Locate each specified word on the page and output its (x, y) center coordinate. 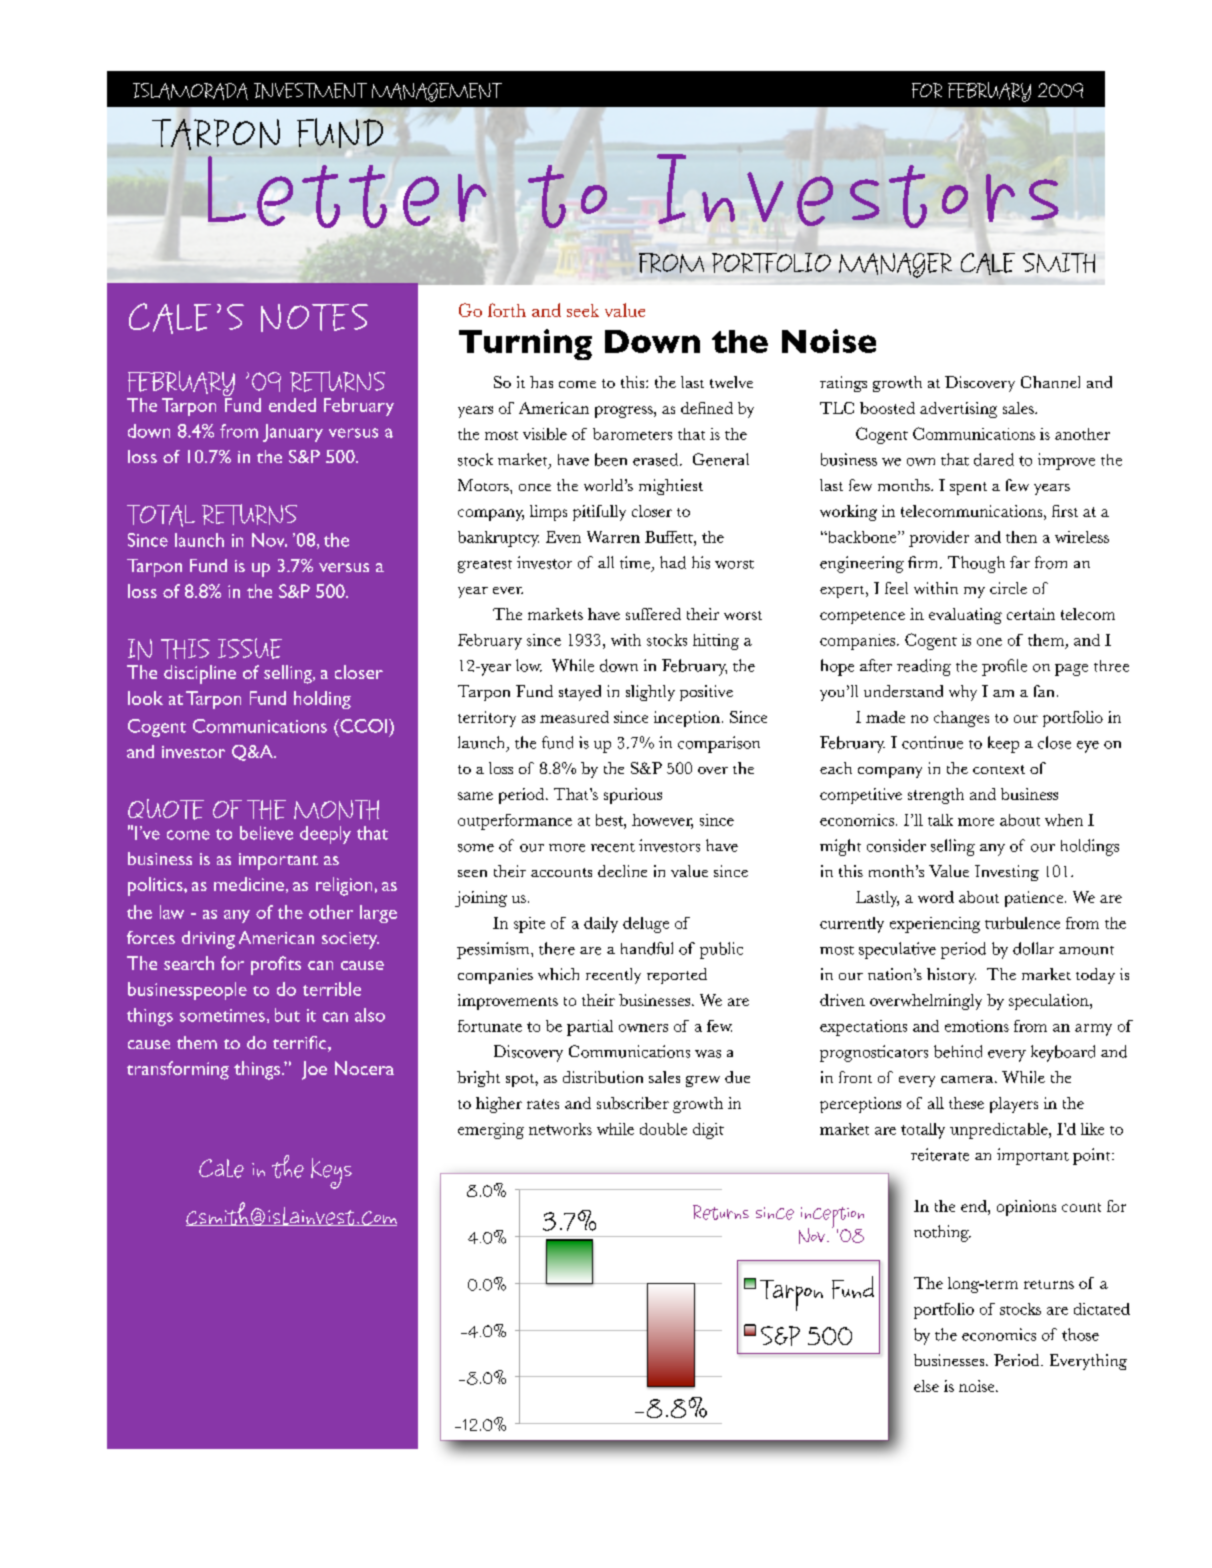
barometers (632, 434)
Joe (314, 1070)
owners (643, 1028)
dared (994, 459)
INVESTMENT (310, 91)
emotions (977, 1026)
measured (574, 717)
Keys (331, 1173)
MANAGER (895, 265)
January (293, 433)
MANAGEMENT (437, 92)
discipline (200, 674)
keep (1003, 744)
